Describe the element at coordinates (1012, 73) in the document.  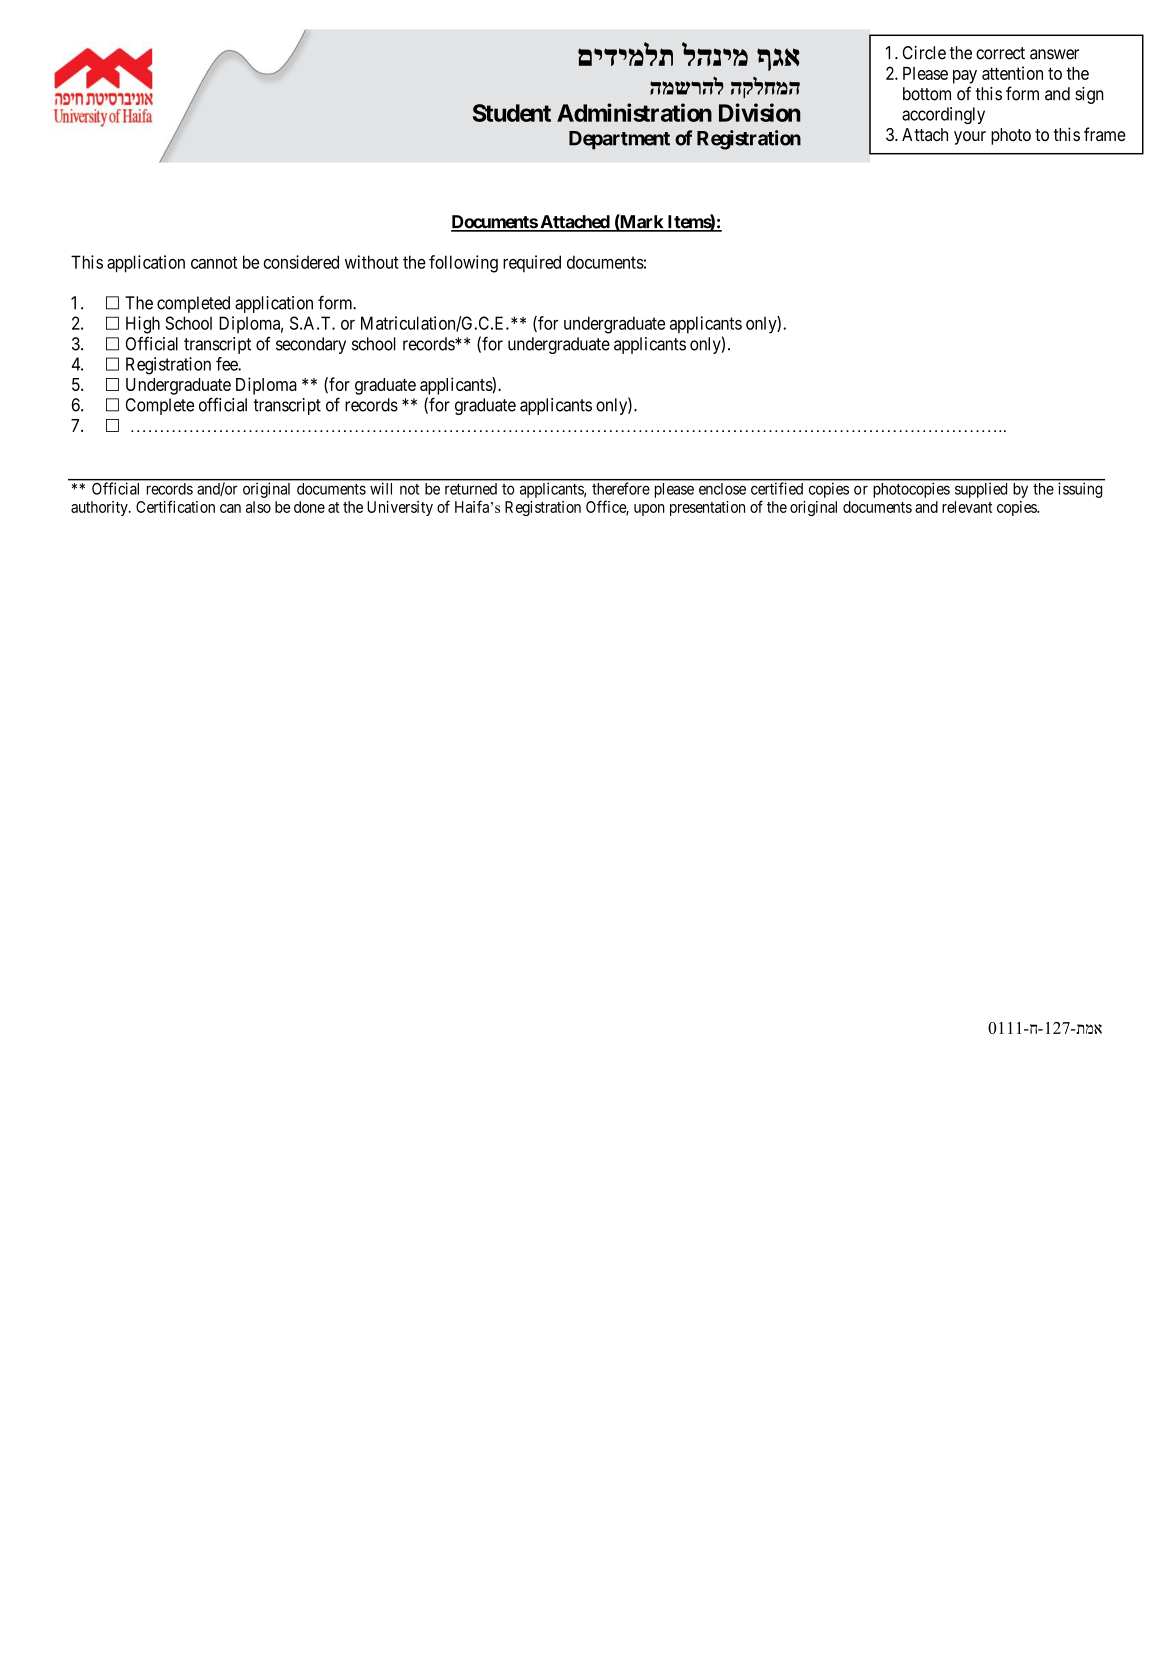
I see `attention` at that location.
